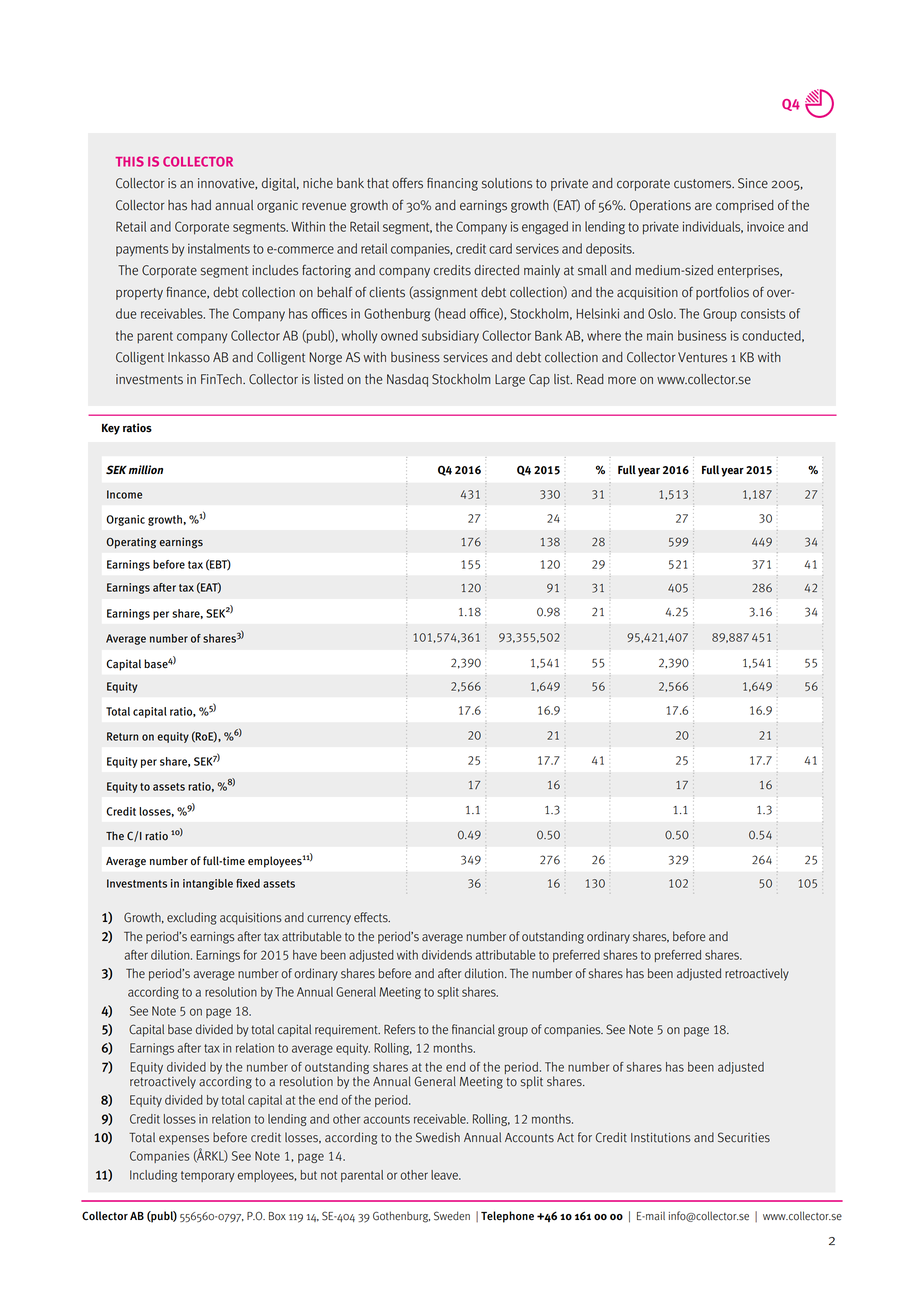 This image has width=924, height=1308. Describe the element at coordinates (704, 184) in the image. I see `customers` at that location.
